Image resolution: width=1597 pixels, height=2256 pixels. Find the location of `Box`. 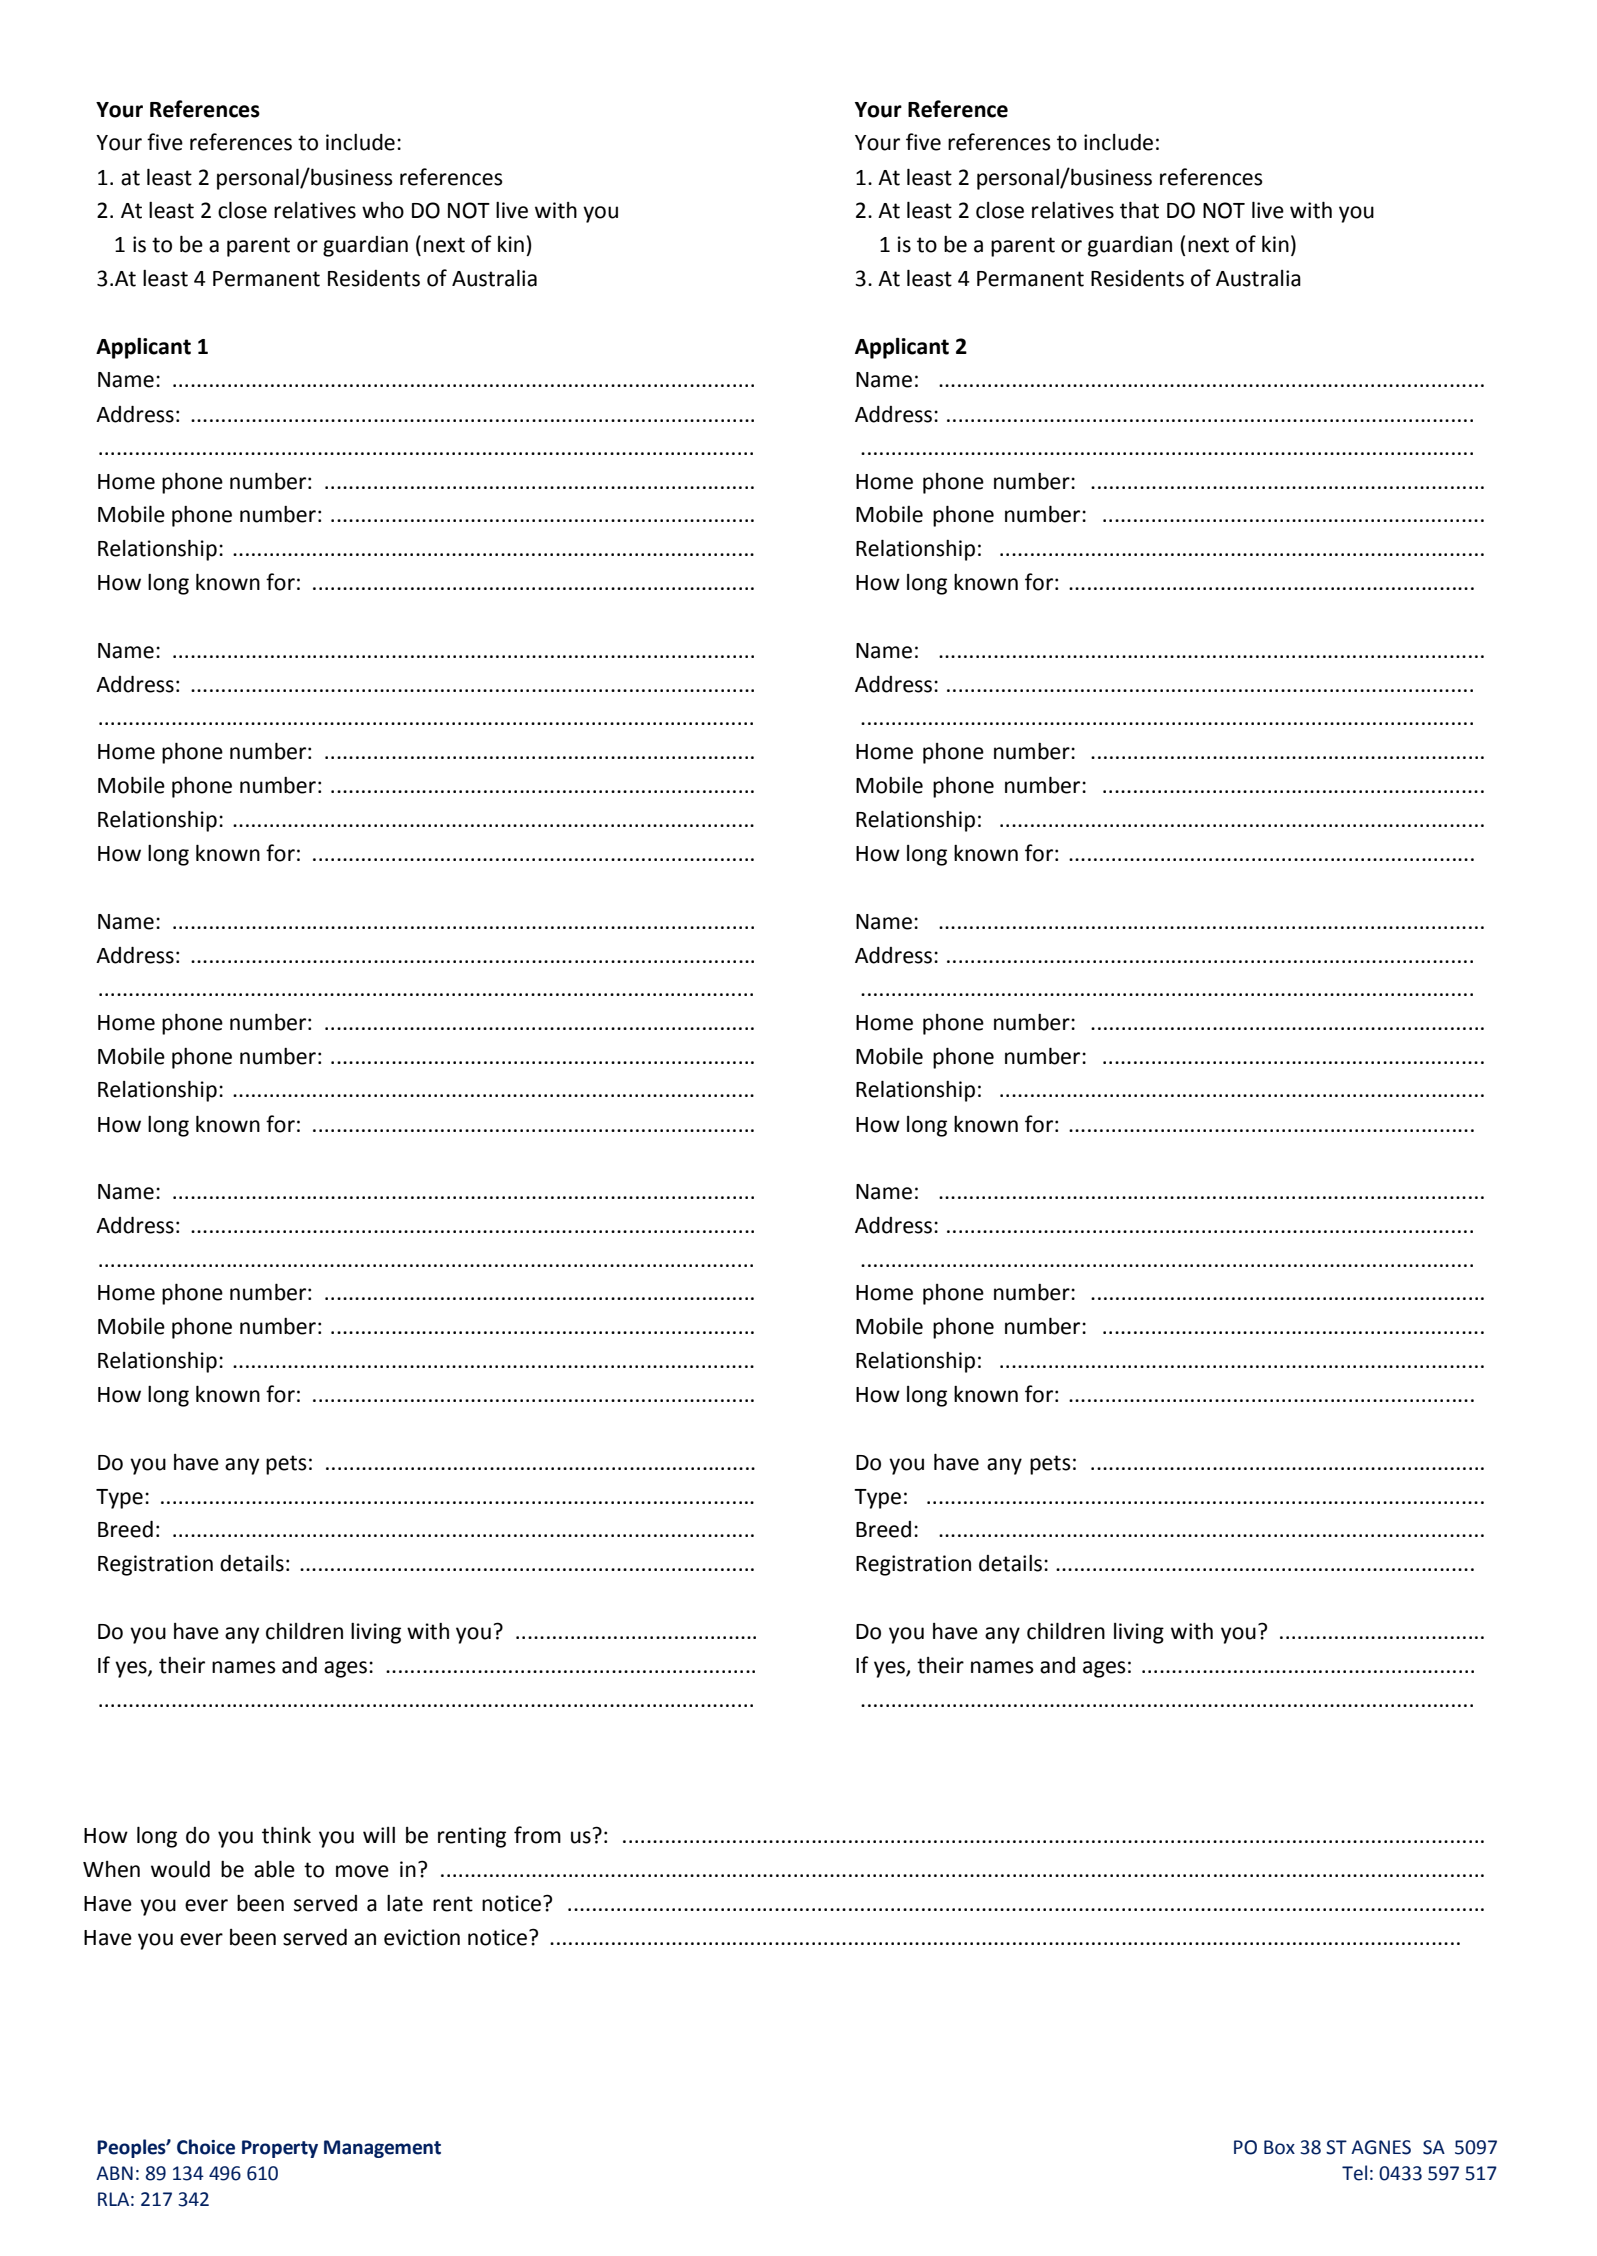

Box is located at coordinates (1279, 2147).
